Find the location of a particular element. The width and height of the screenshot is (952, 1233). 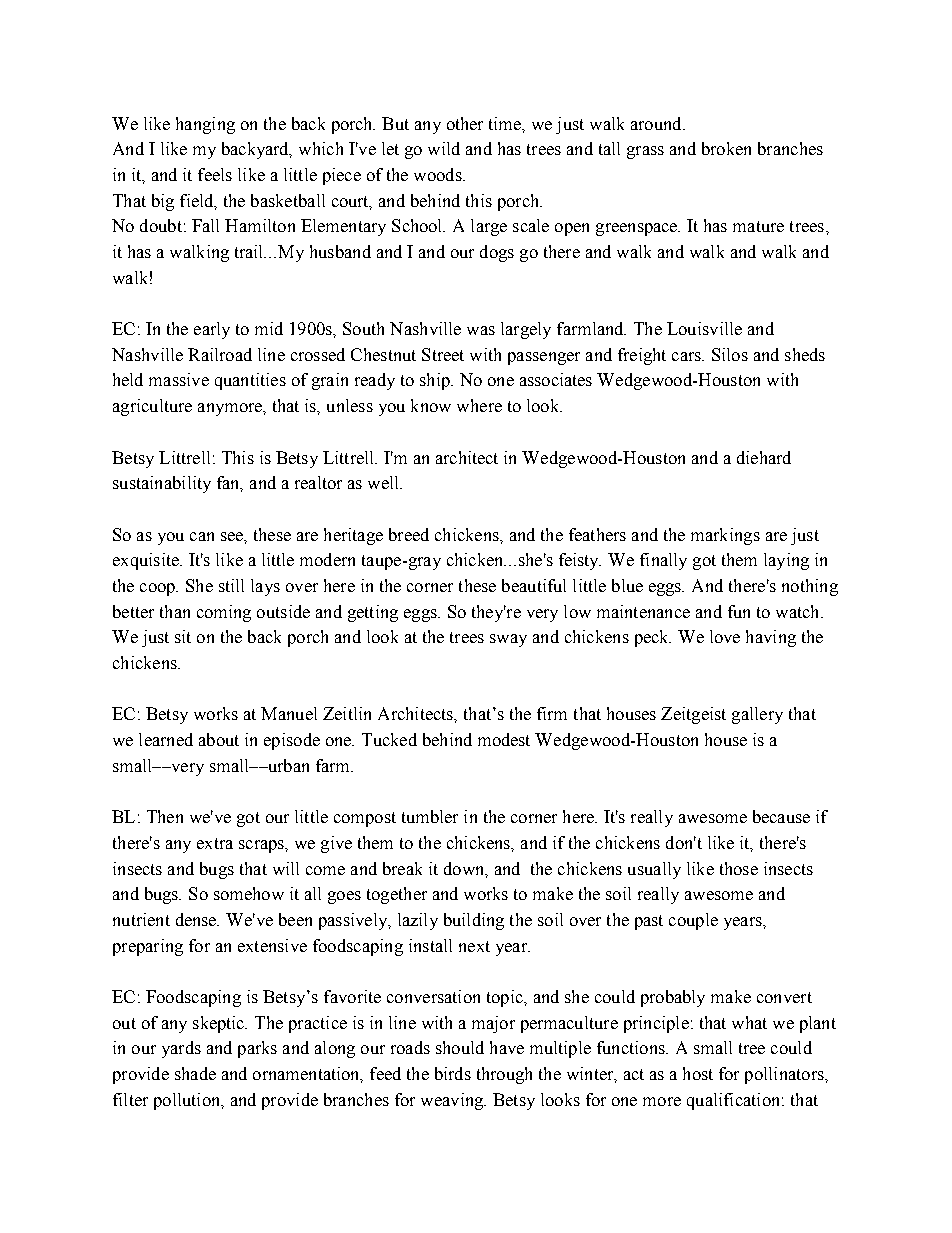

gallery is located at coordinates (757, 715).
